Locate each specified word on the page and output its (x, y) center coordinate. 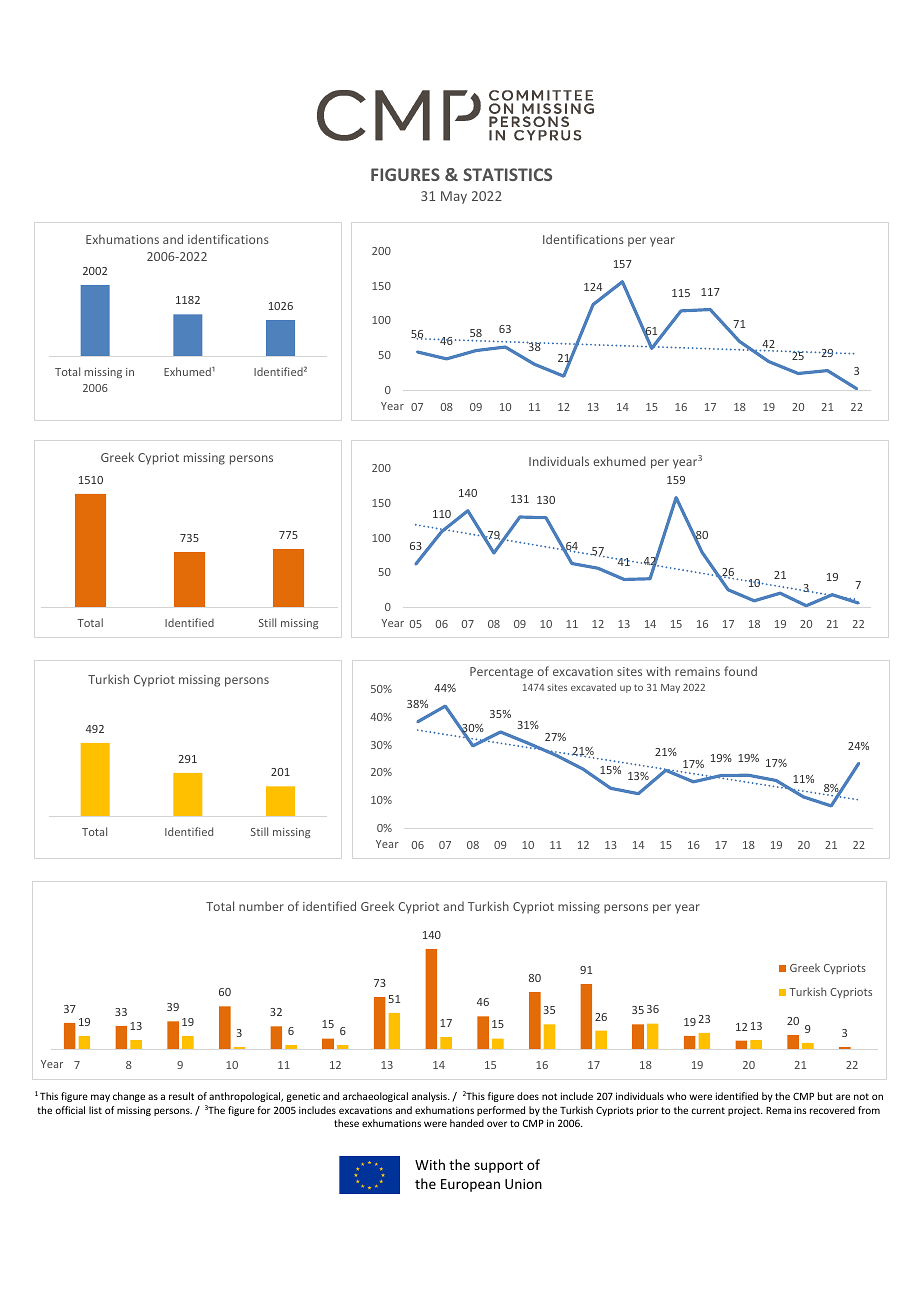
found (740, 671)
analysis (430, 1097)
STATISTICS (507, 174)
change (129, 1097)
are (843, 1097)
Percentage (501, 673)
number (261, 906)
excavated (593, 687)
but (825, 1096)
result (181, 1096)
